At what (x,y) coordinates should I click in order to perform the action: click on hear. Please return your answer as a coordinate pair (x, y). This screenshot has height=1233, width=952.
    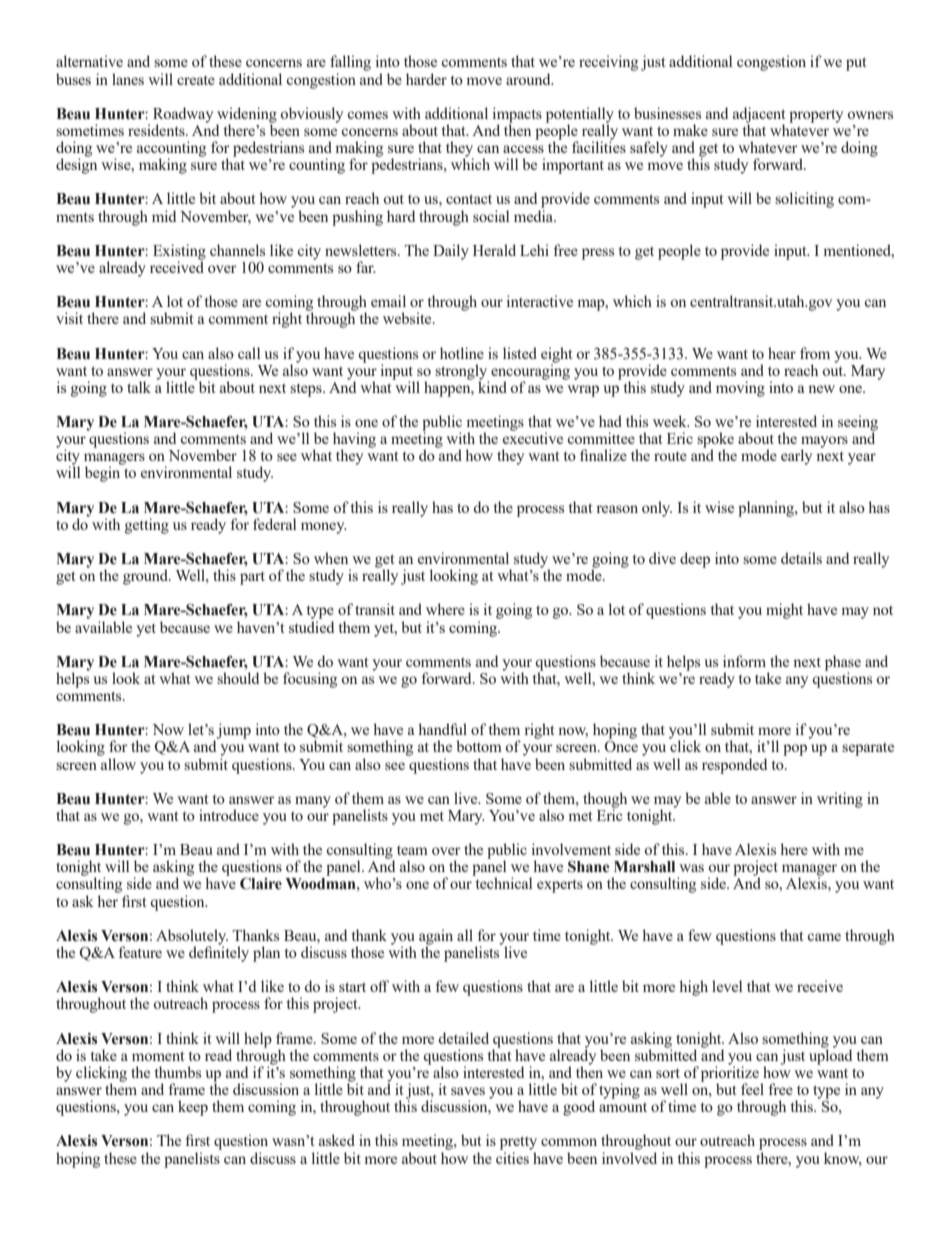
    Looking at the image, I should click on (782, 353).
